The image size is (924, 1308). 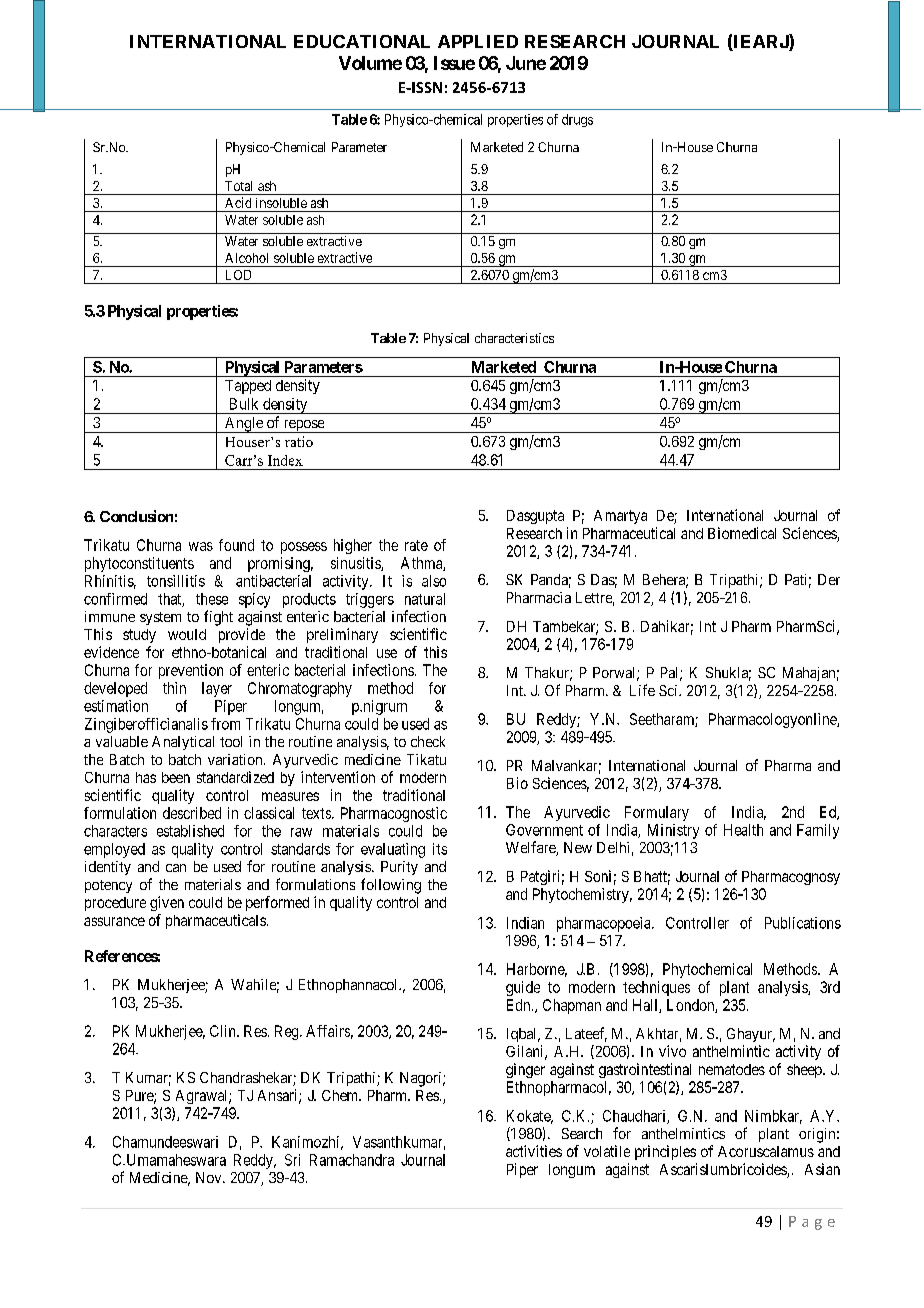 What do you see at coordinates (534, 1151) in the screenshot?
I see `activities` at bounding box center [534, 1151].
